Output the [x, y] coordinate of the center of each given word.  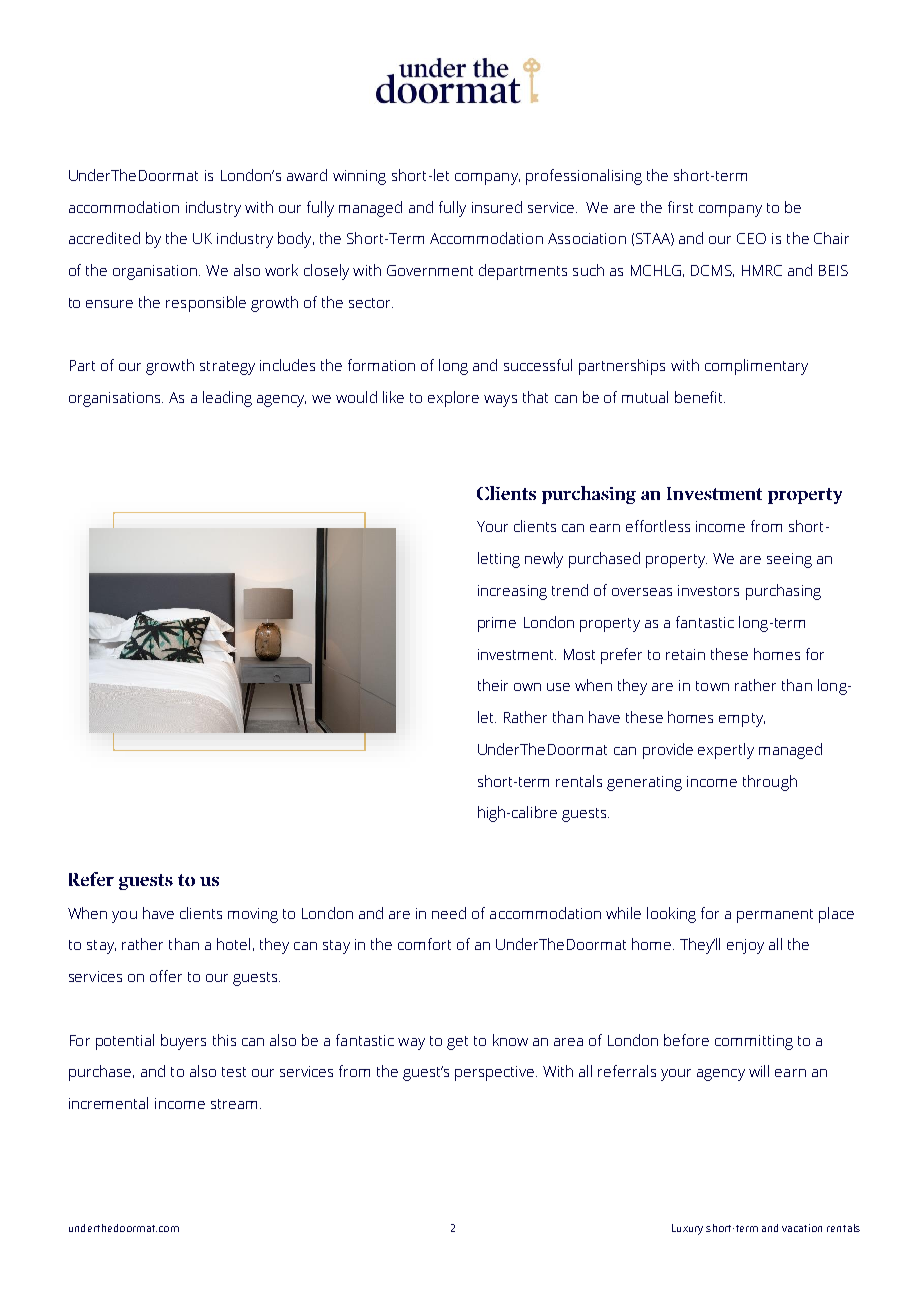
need [449, 913]
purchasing [783, 592]
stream [234, 1104]
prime [497, 624]
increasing [512, 592]
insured [497, 207]
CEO [751, 238]
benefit [700, 397]
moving [253, 915]
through [770, 783]
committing [754, 1042]
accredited [104, 238]
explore [453, 399]
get [457, 1043]
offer [166, 976]
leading [227, 399]
